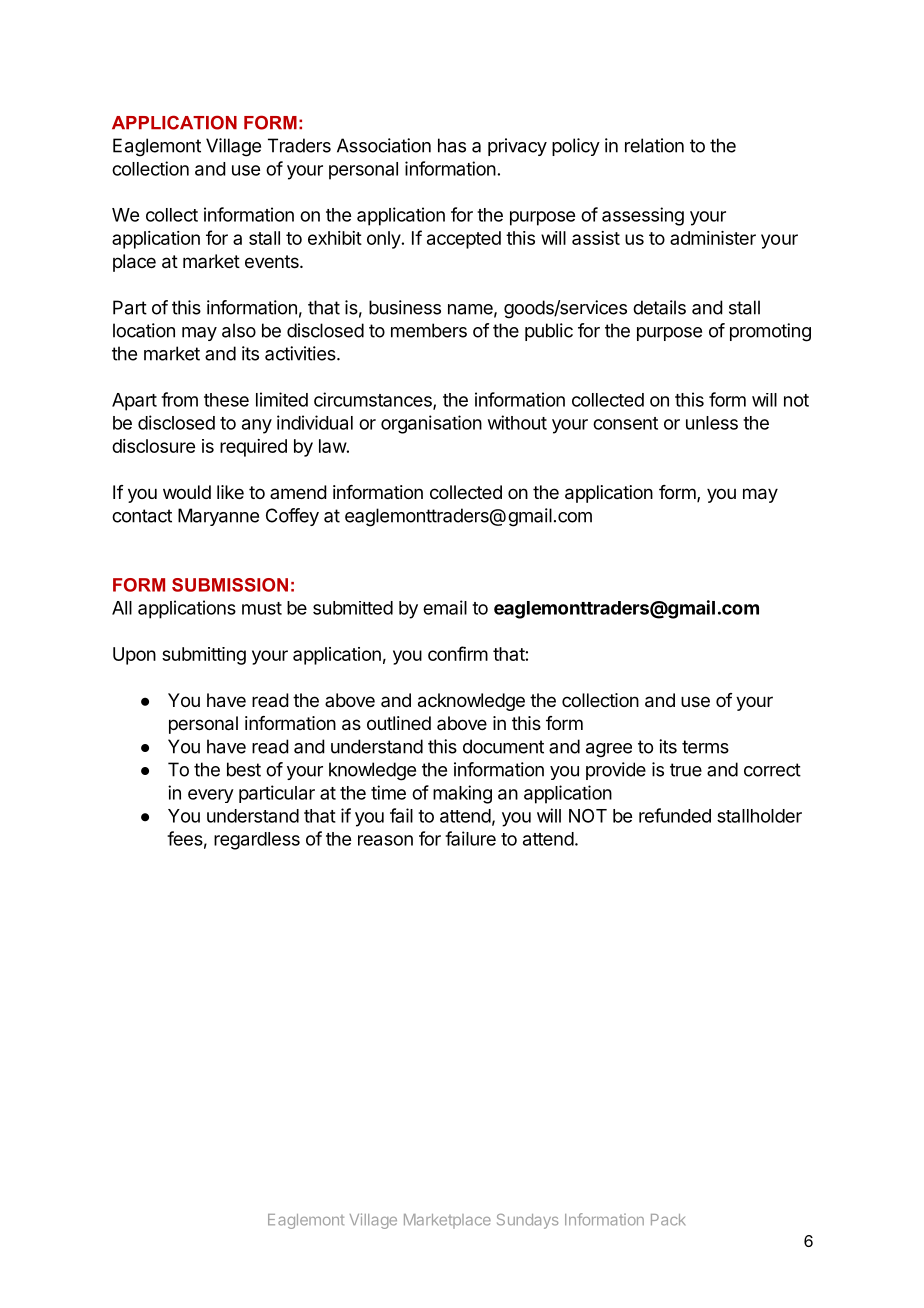  I want to click on events, so click(273, 261).
